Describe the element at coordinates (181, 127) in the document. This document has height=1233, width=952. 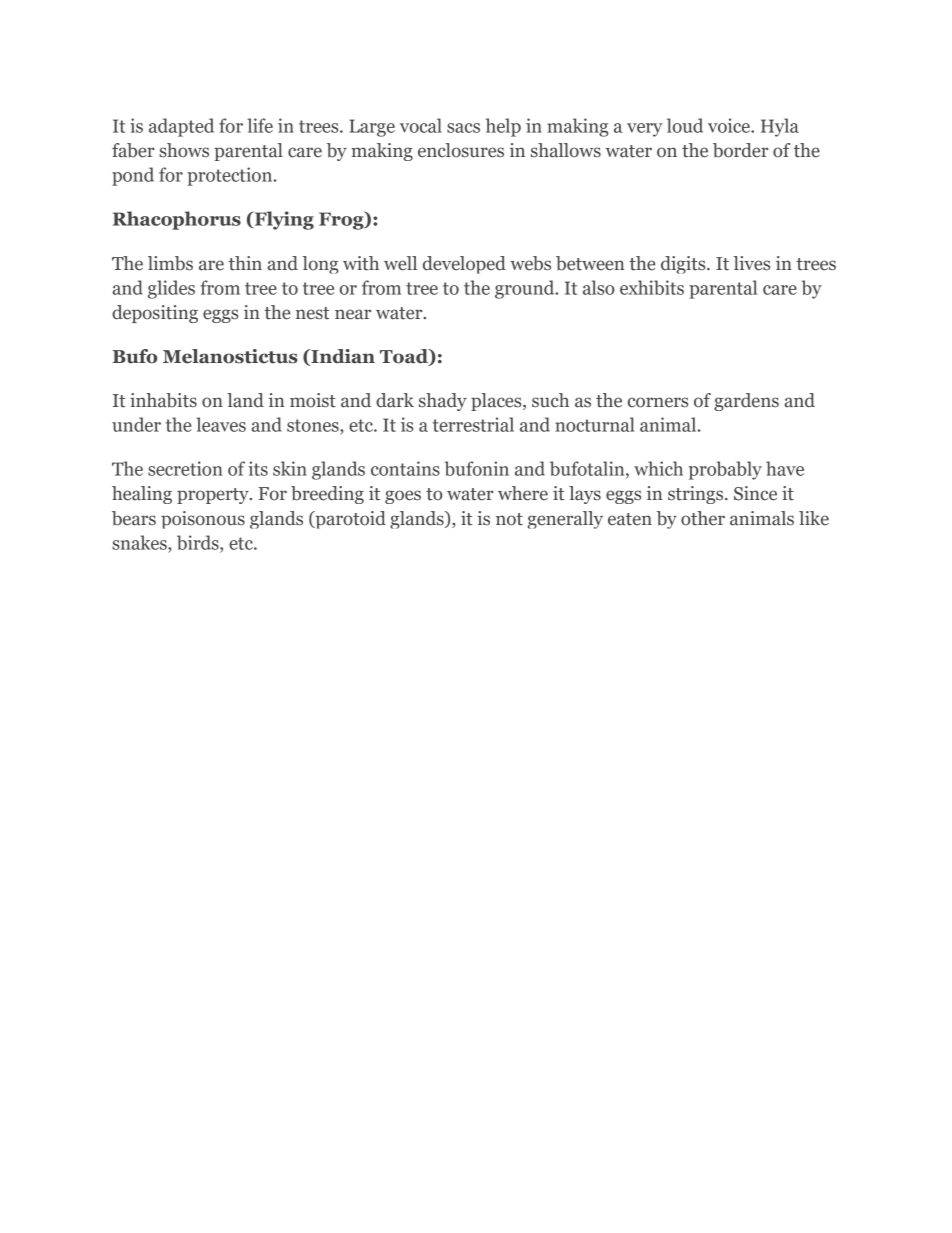
I see `adapted` at that location.
